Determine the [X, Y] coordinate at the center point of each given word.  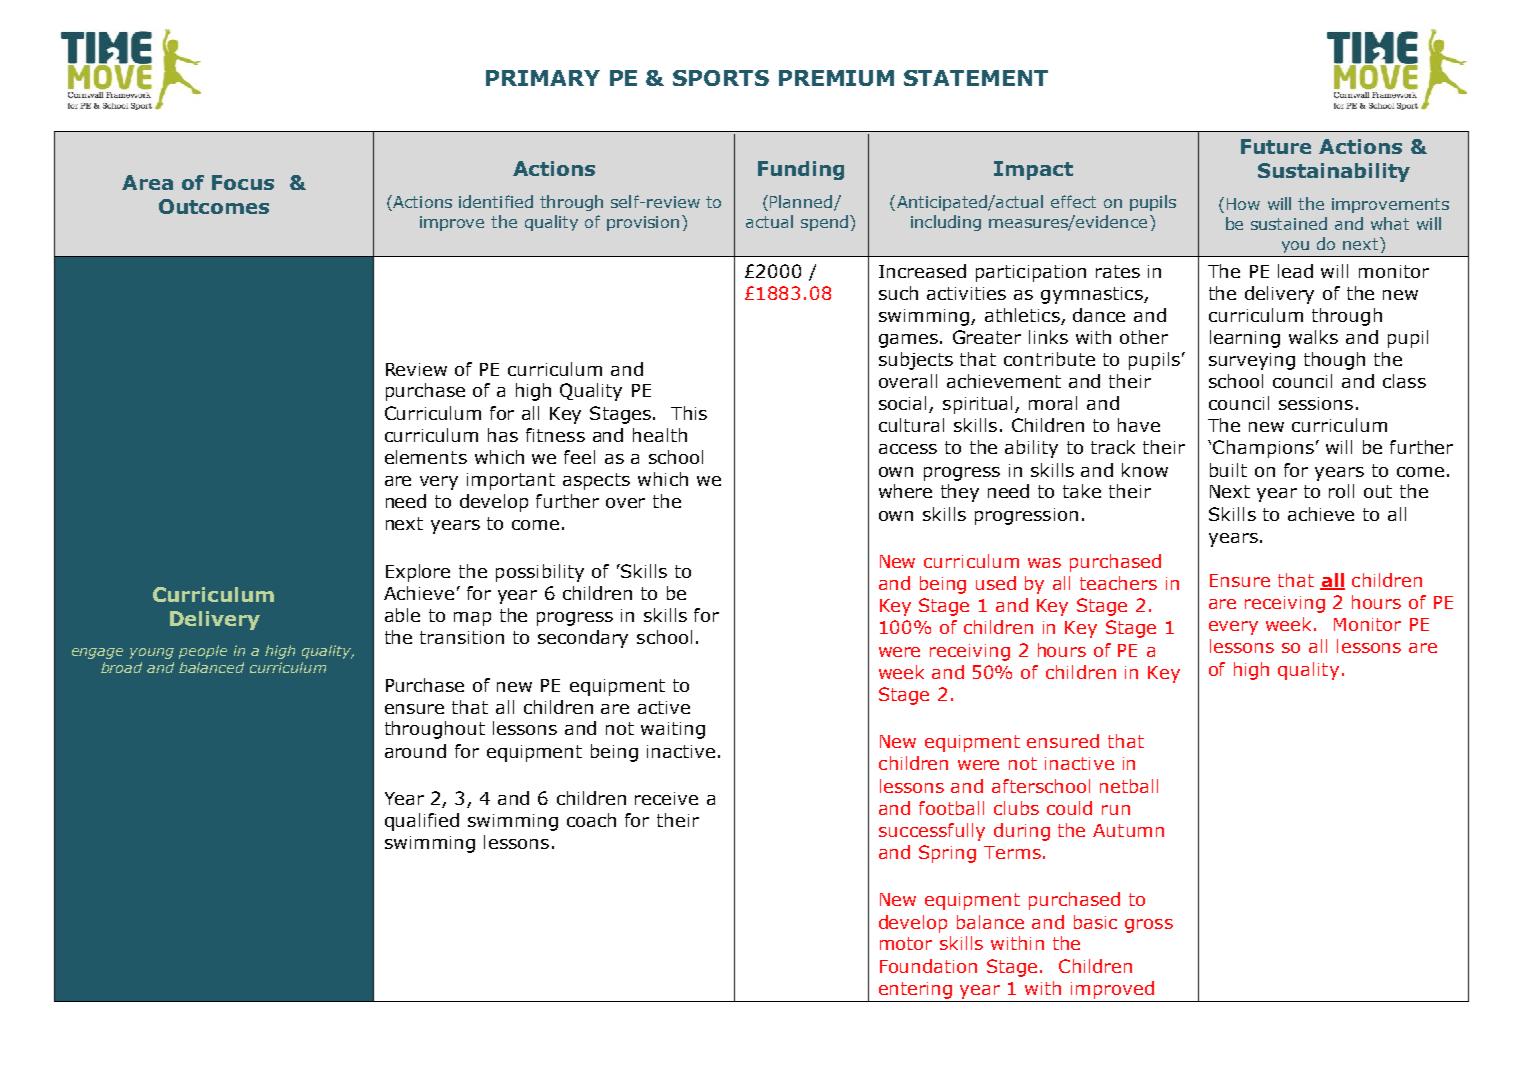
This [689, 413]
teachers [1118, 583]
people [203, 652]
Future [1276, 146]
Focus [243, 182]
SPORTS [721, 78]
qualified [422, 822]
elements [426, 457]
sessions [1316, 403]
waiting [673, 730]
